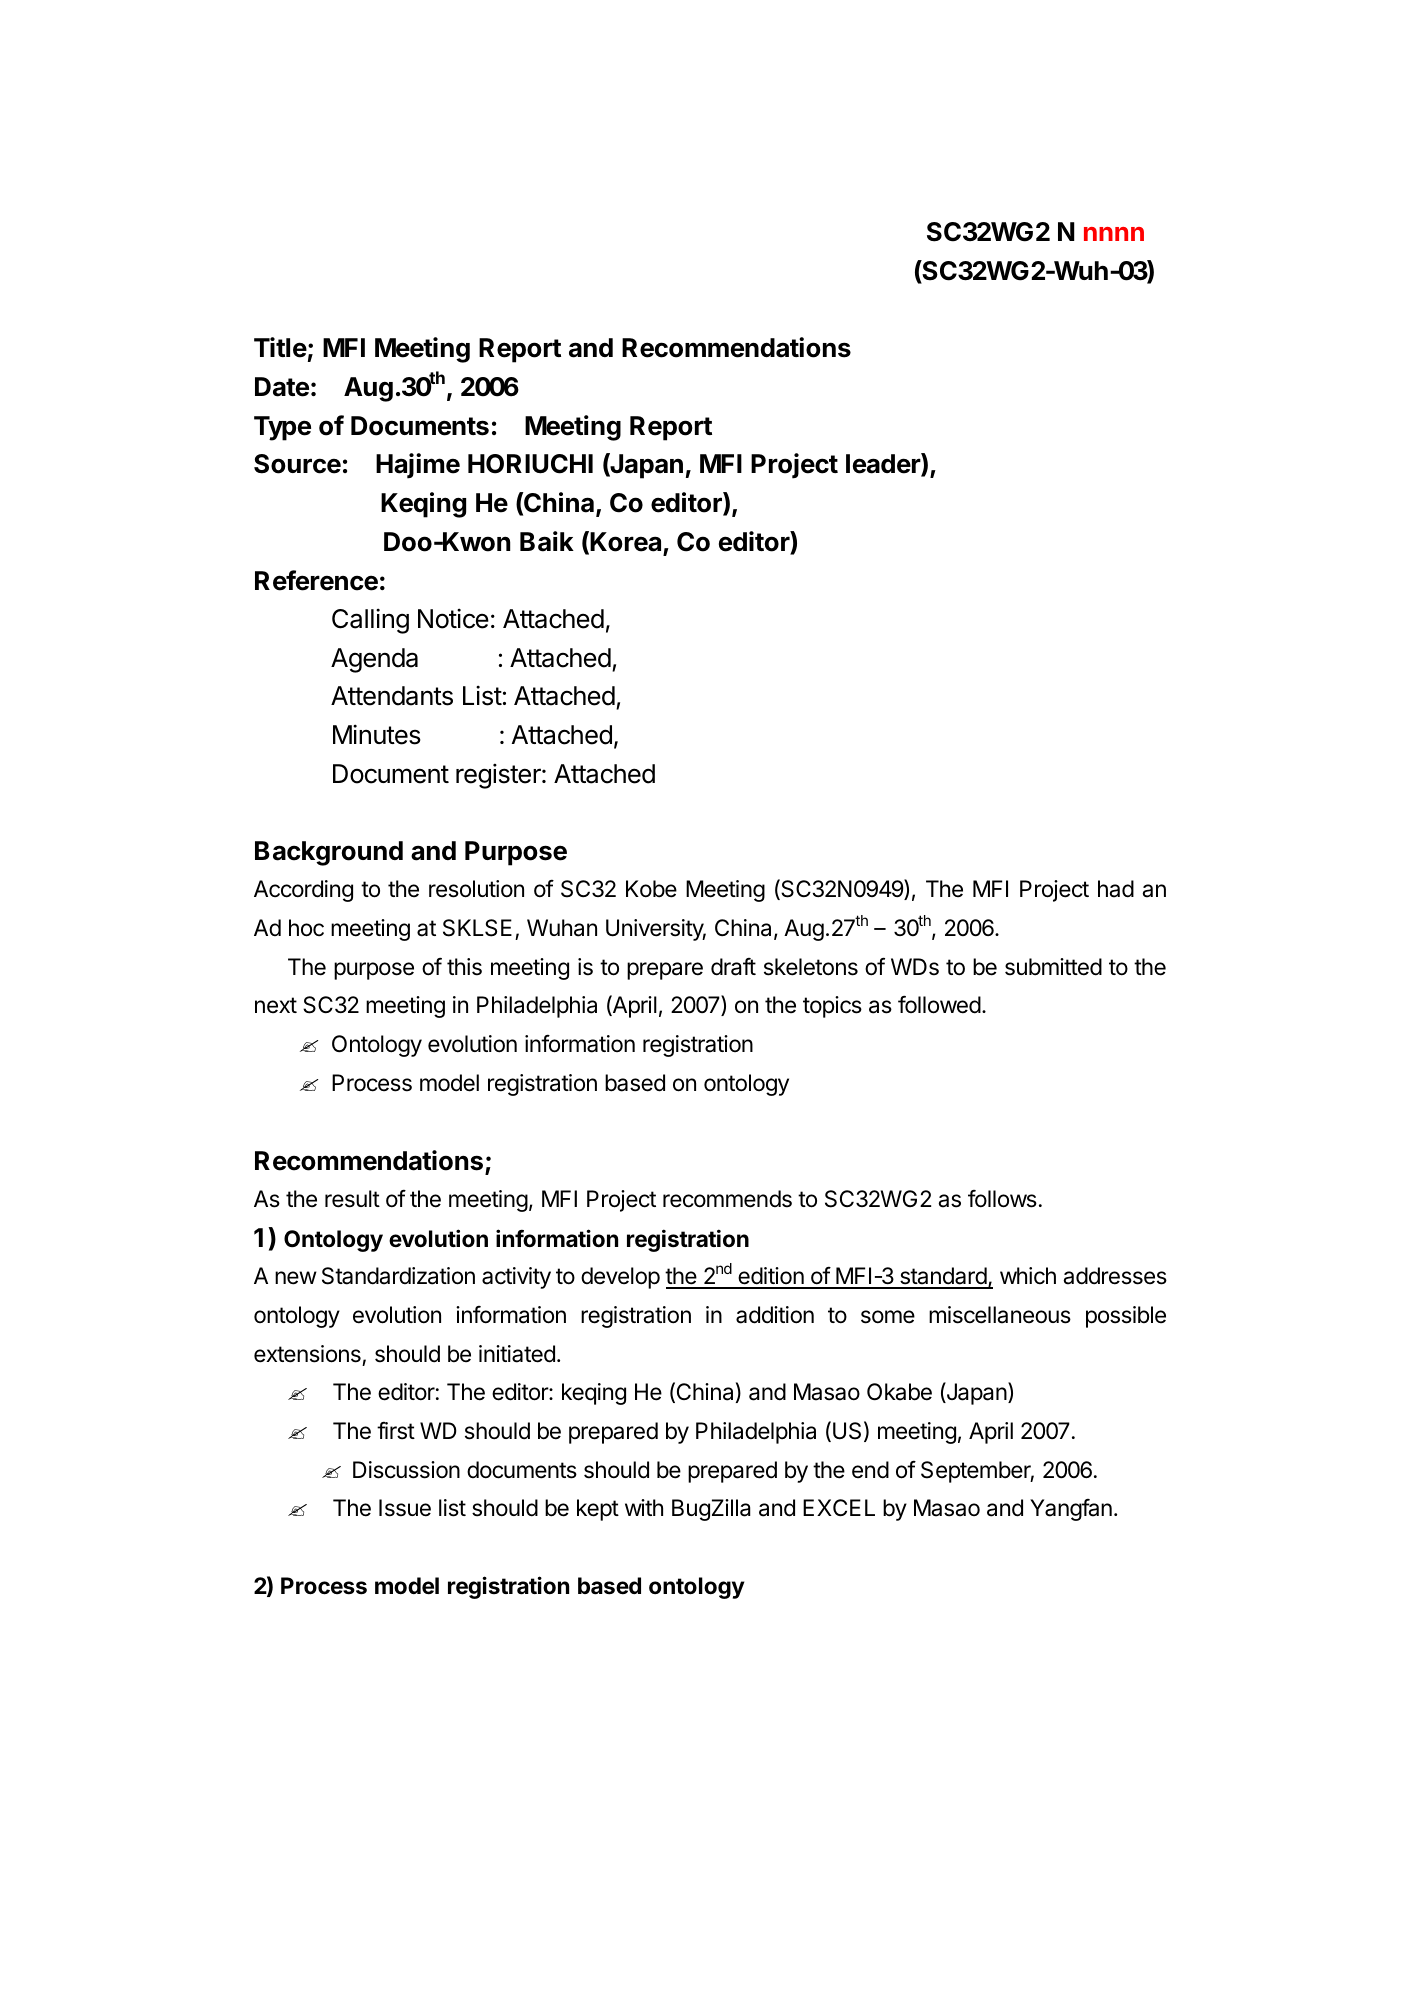 Image resolution: width=1420 pixels, height=2010 pixels. I want to click on with, so click(644, 1507).
